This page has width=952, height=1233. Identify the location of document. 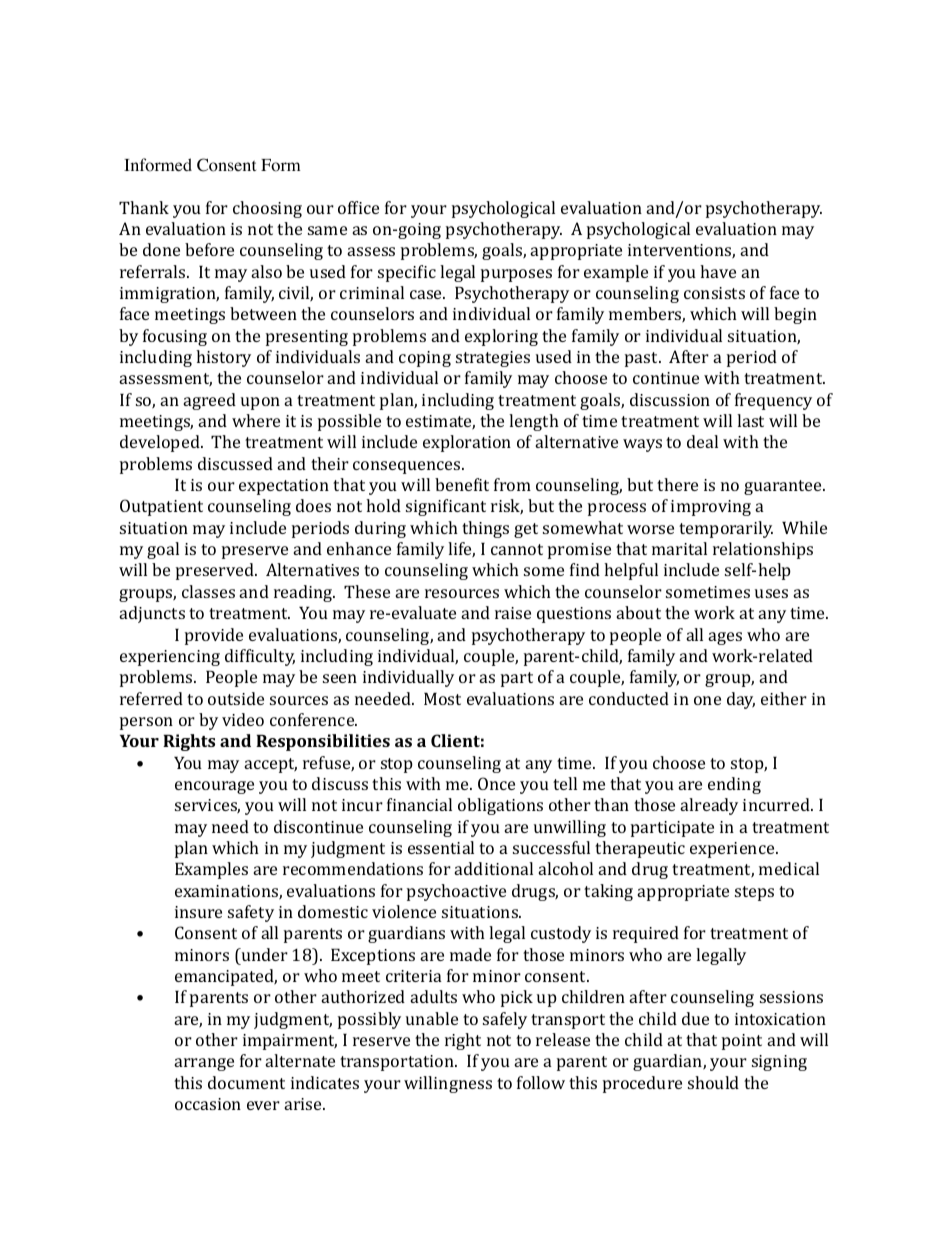
(246, 1082).
